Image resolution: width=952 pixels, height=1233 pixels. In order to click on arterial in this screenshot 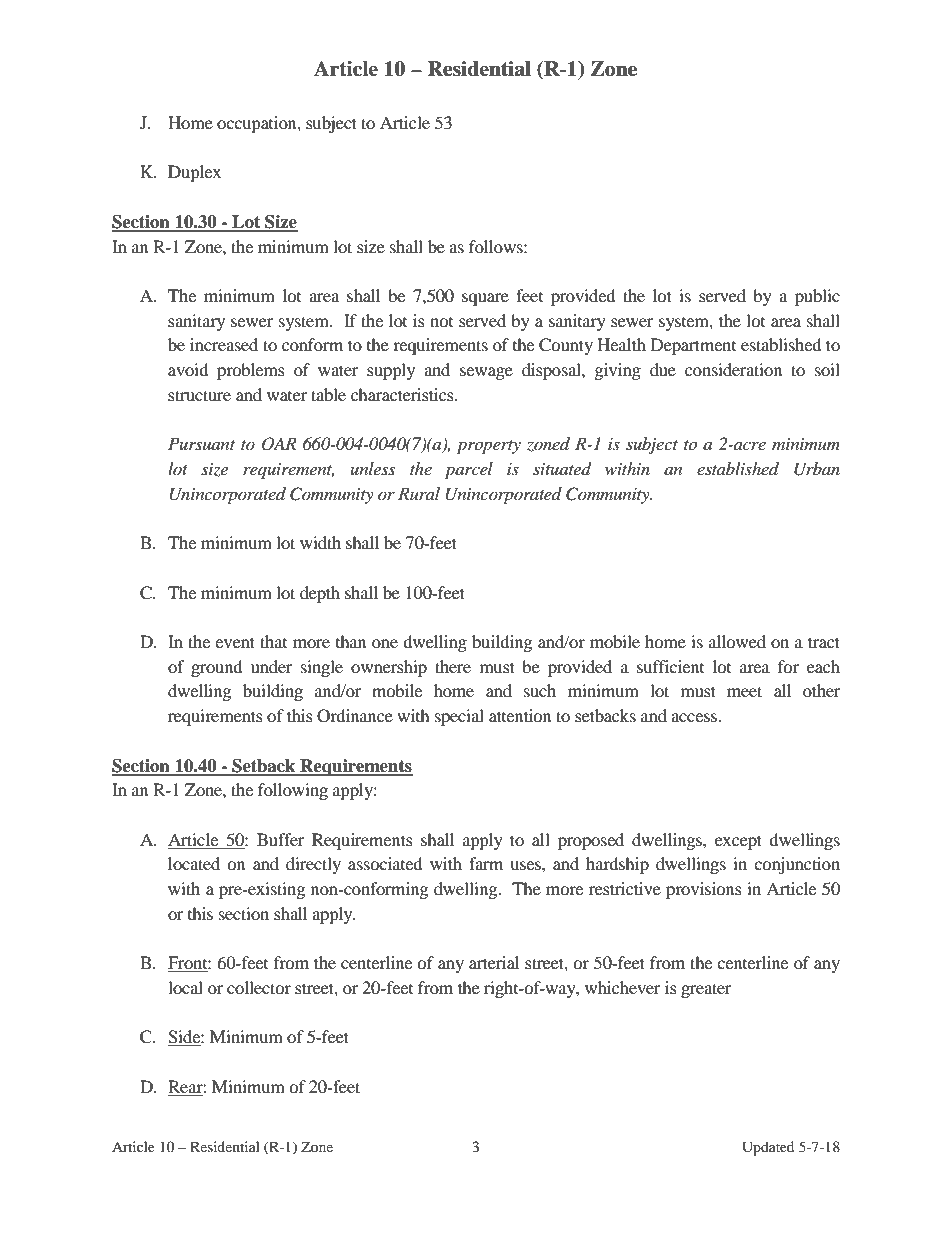, I will do `click(494, 962)`.
